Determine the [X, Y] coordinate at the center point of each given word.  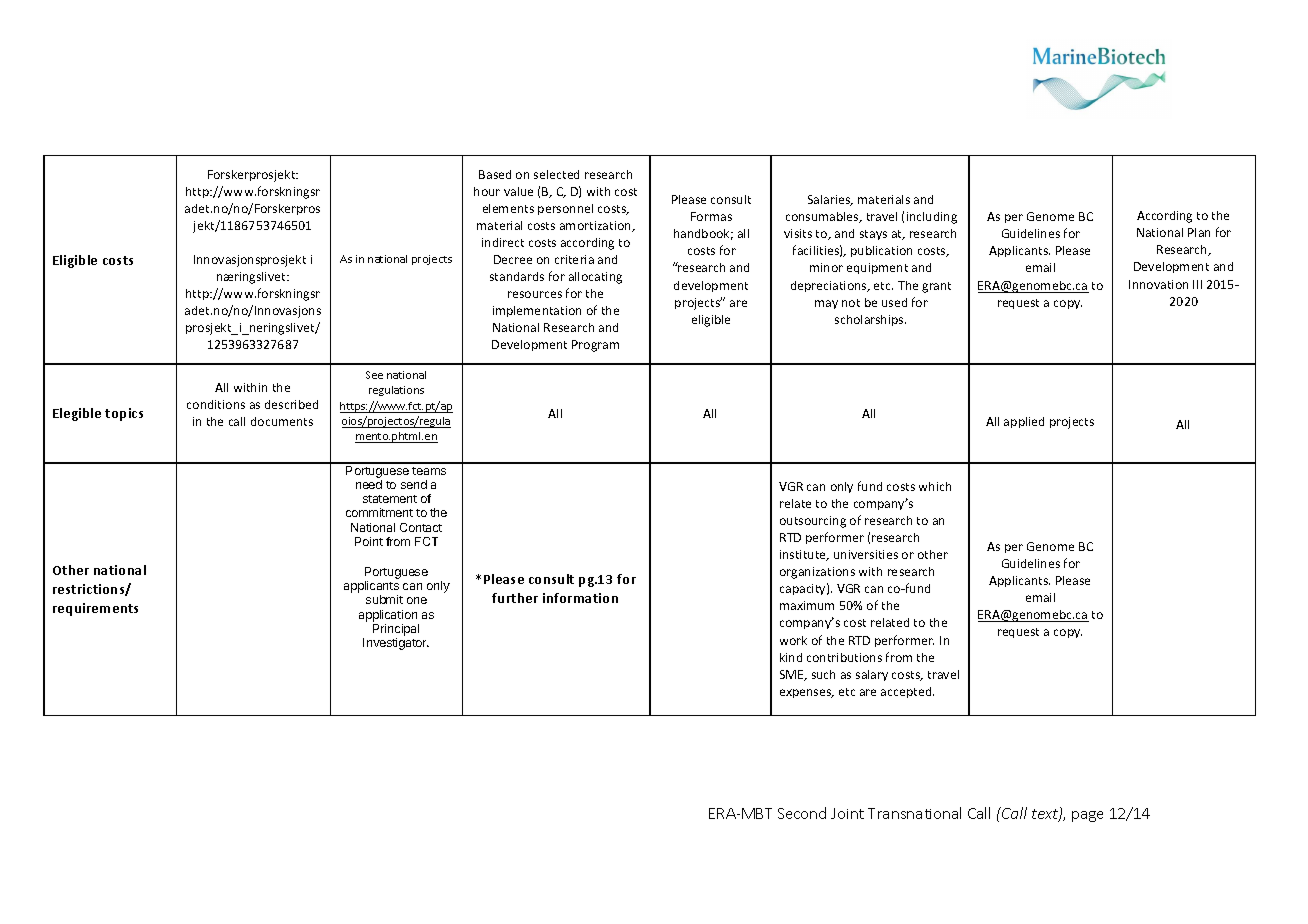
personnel [565, 209]
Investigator [396, 644]
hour [487, 191]
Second [802, 813]
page [1087, 816]
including [932, 218]
